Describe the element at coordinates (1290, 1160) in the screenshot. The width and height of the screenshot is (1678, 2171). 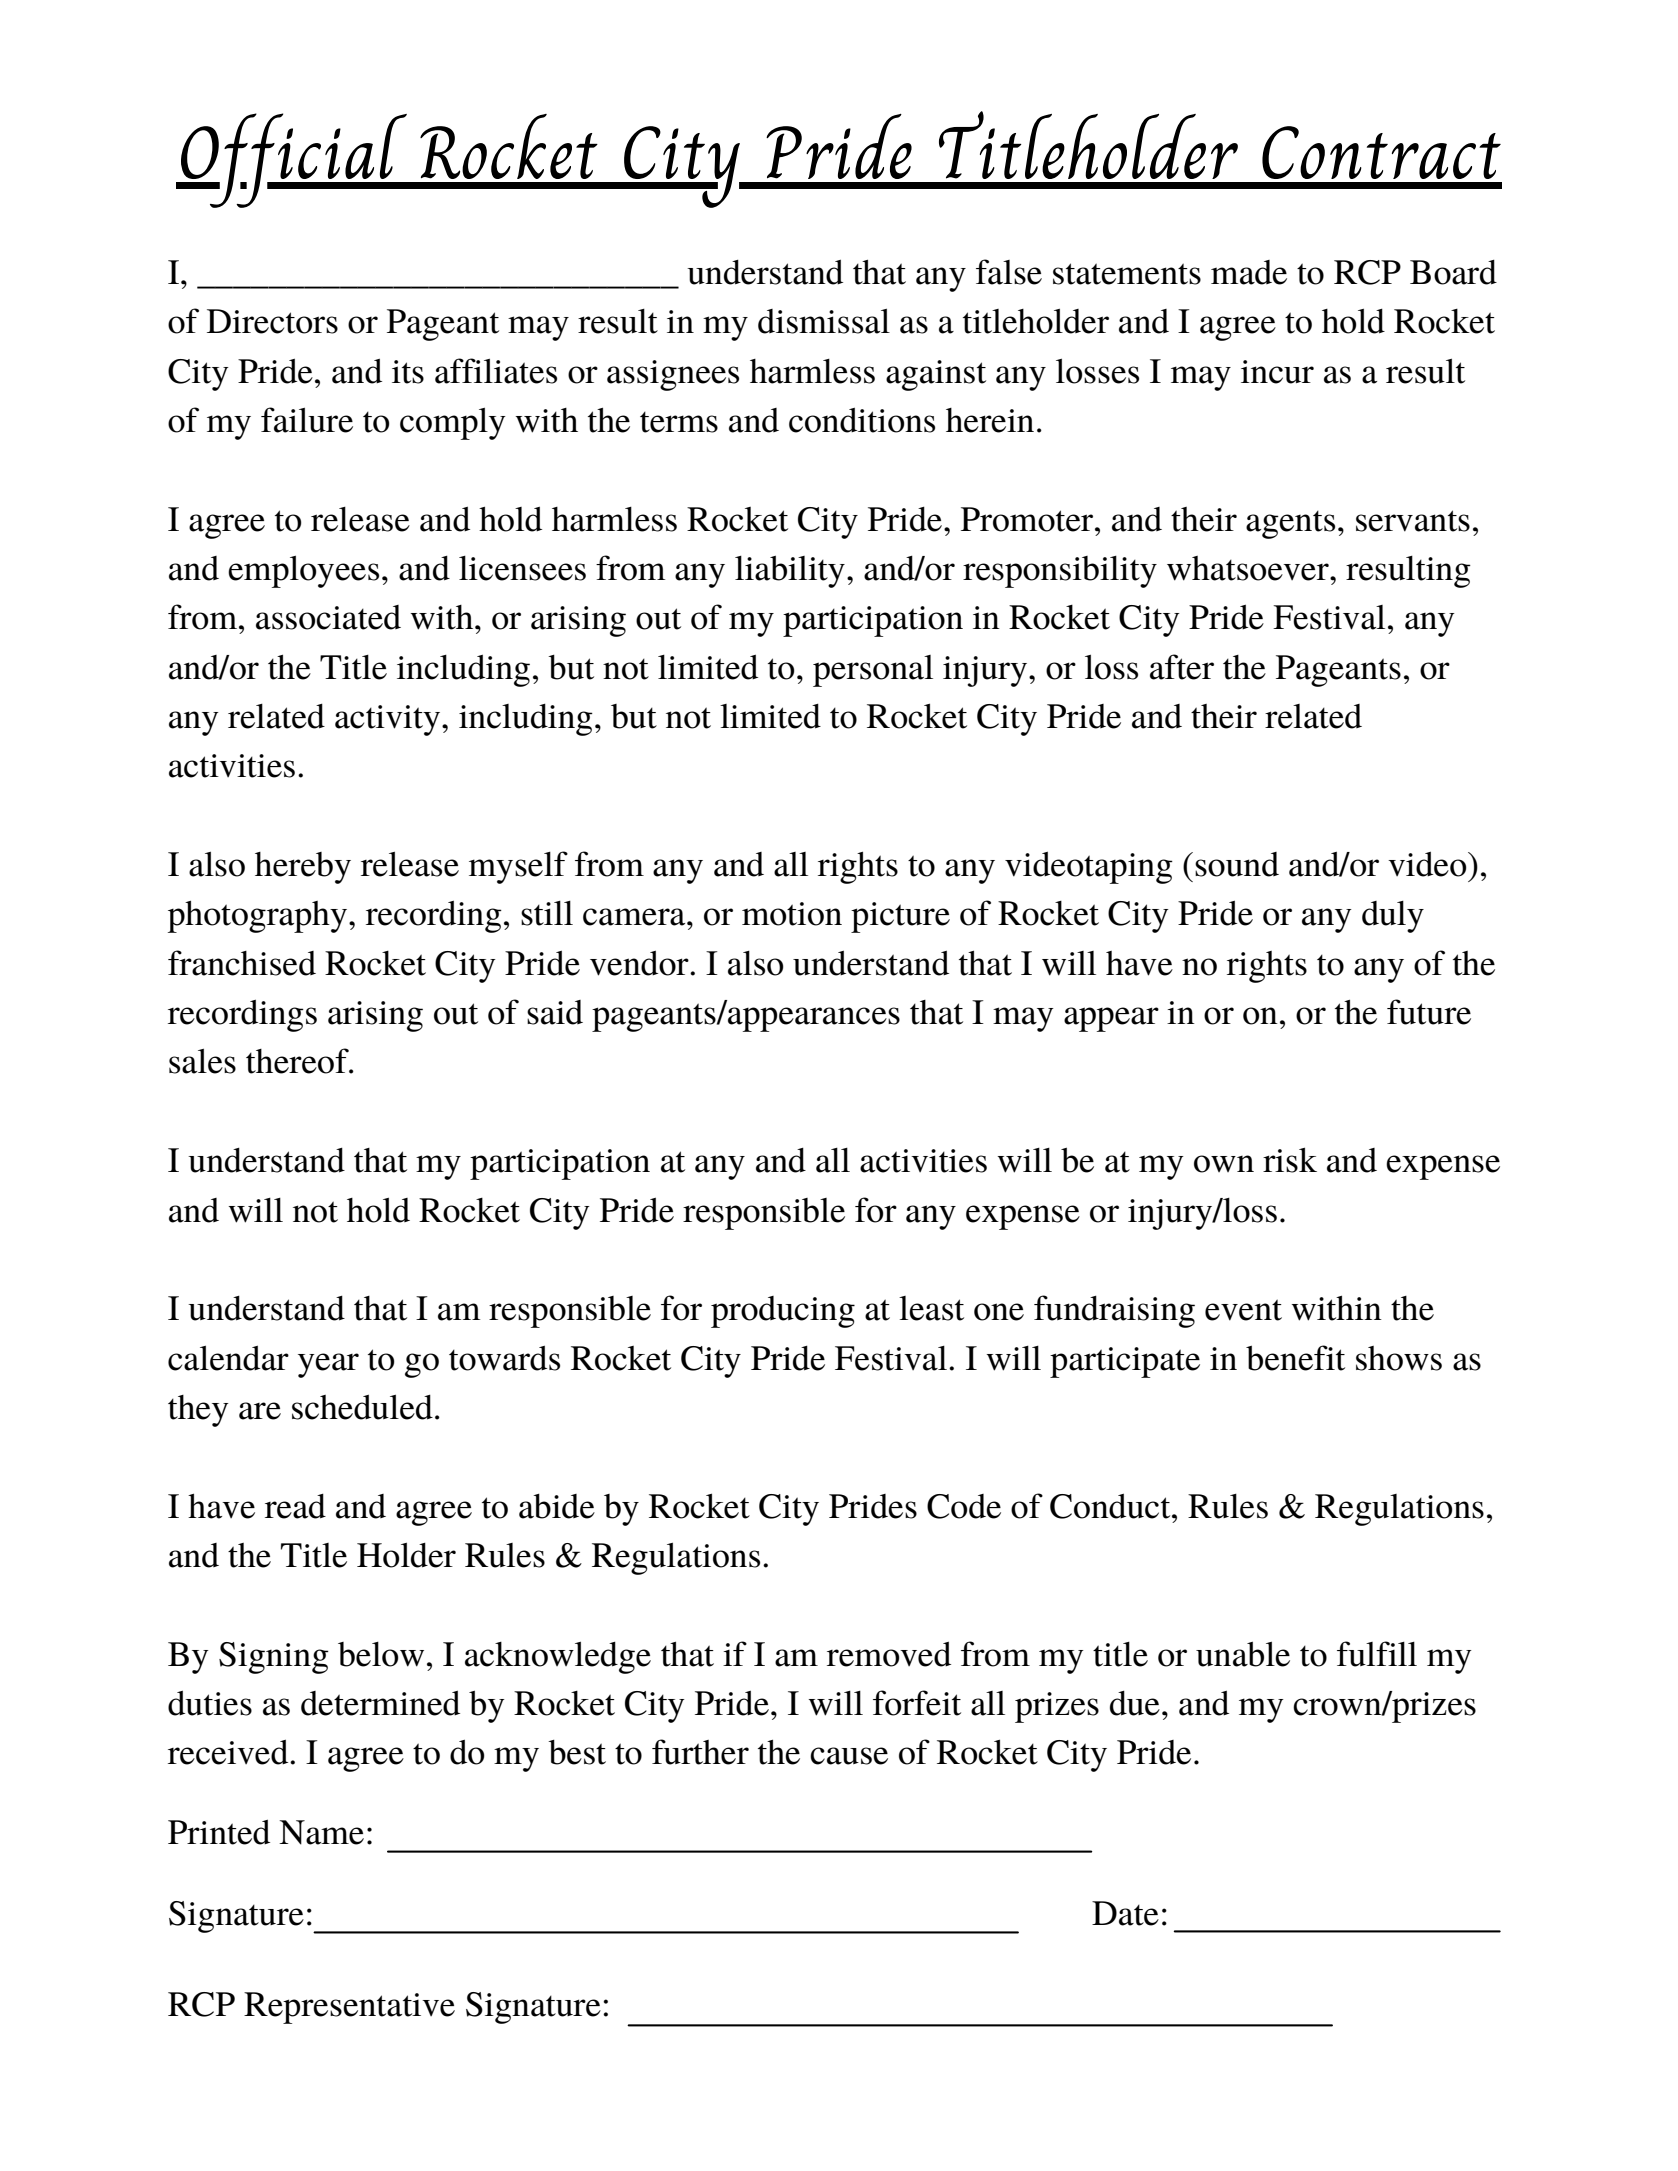
I see `risk` at that location.
